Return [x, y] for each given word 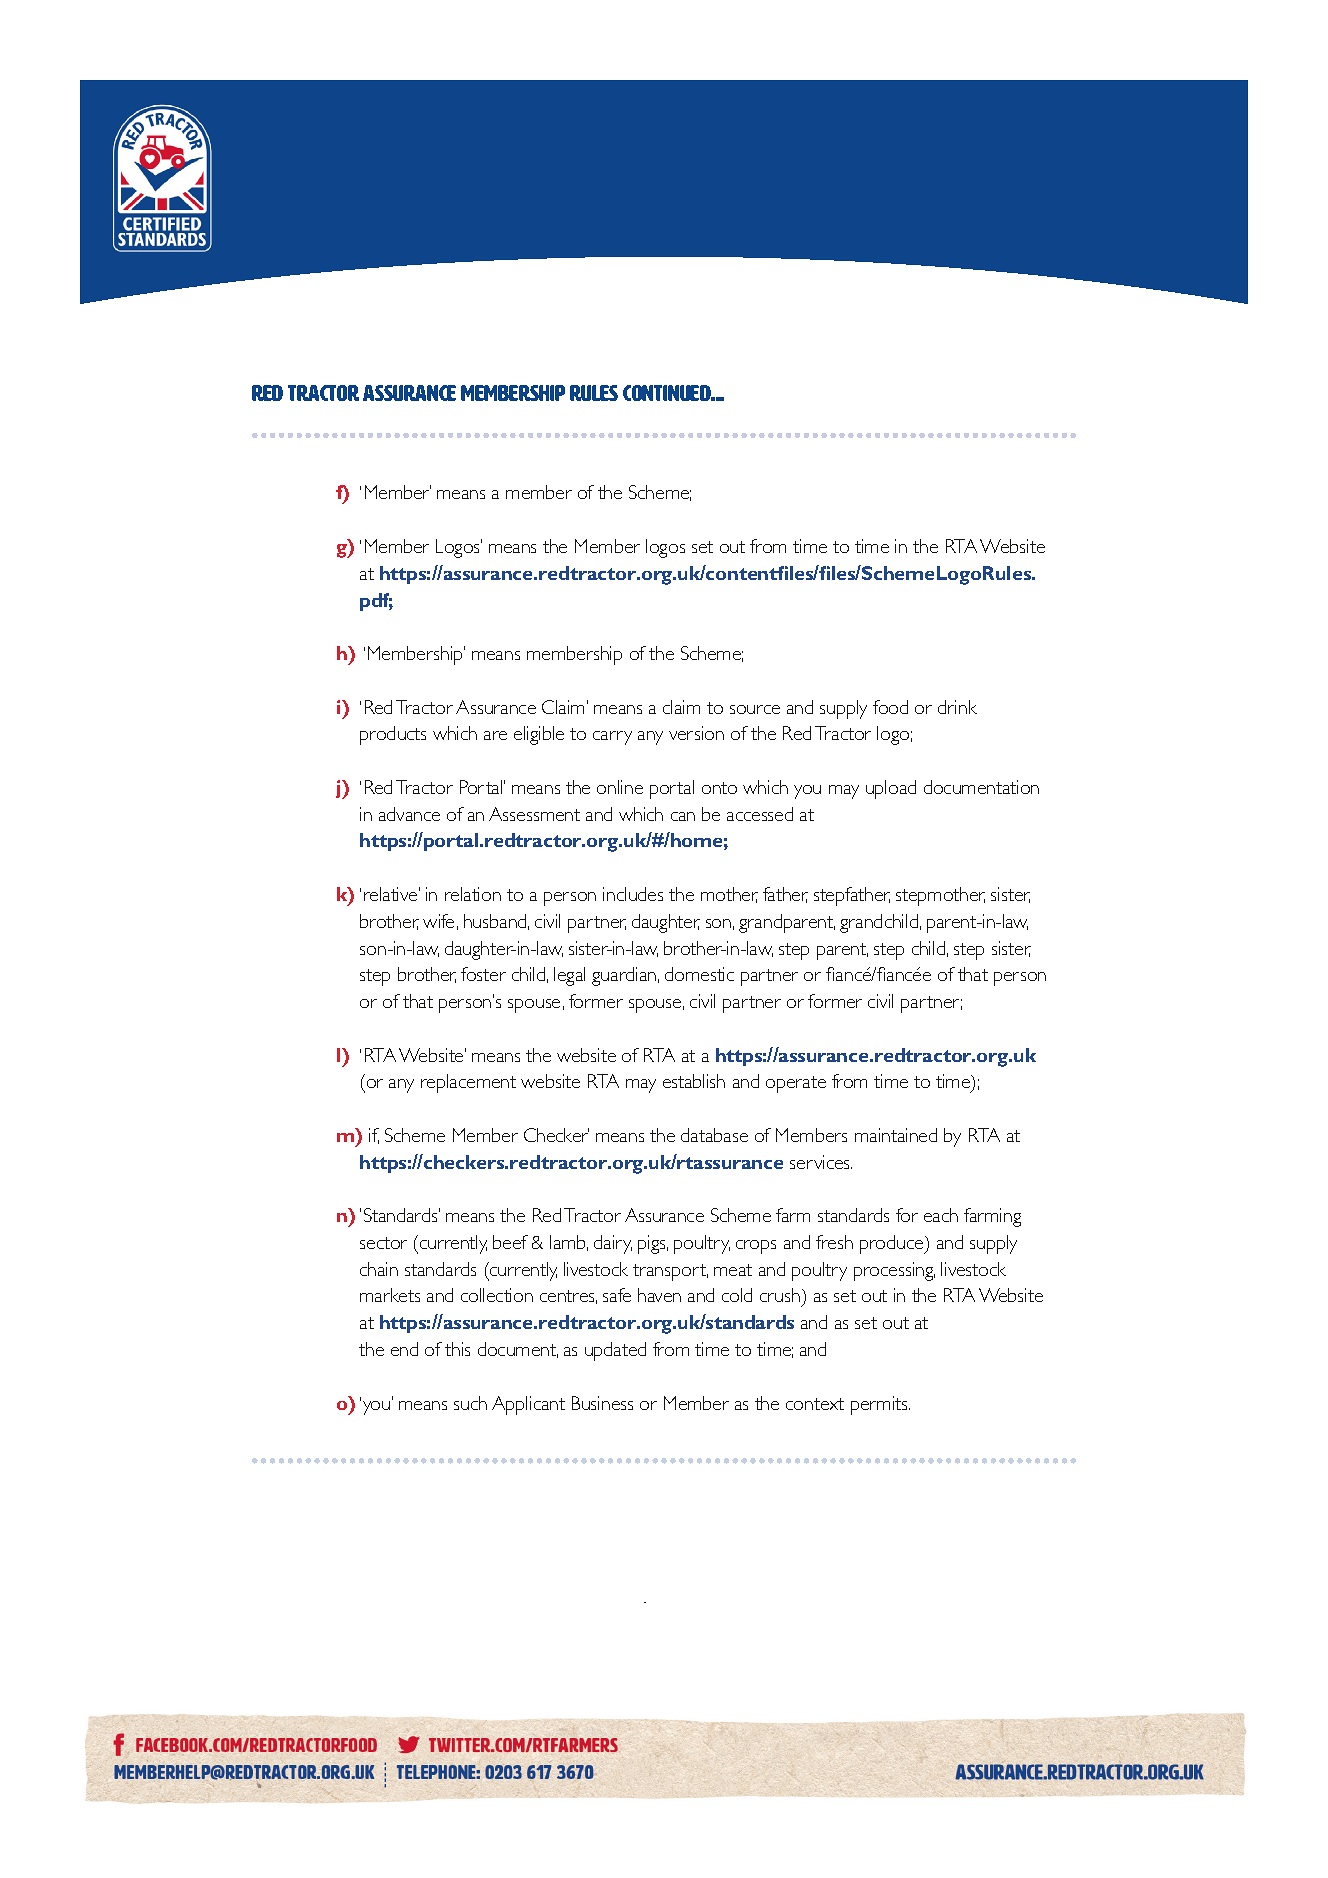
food [890, 707]
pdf [376, 602]
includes [633, 894]
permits [880, 1405]
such [470, 1403]
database [714, 1135]
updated [615, 1351]
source [755, 709]
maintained [896, 1135]
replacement [468, 1083]
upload [891, 789]
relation [473, 894]
